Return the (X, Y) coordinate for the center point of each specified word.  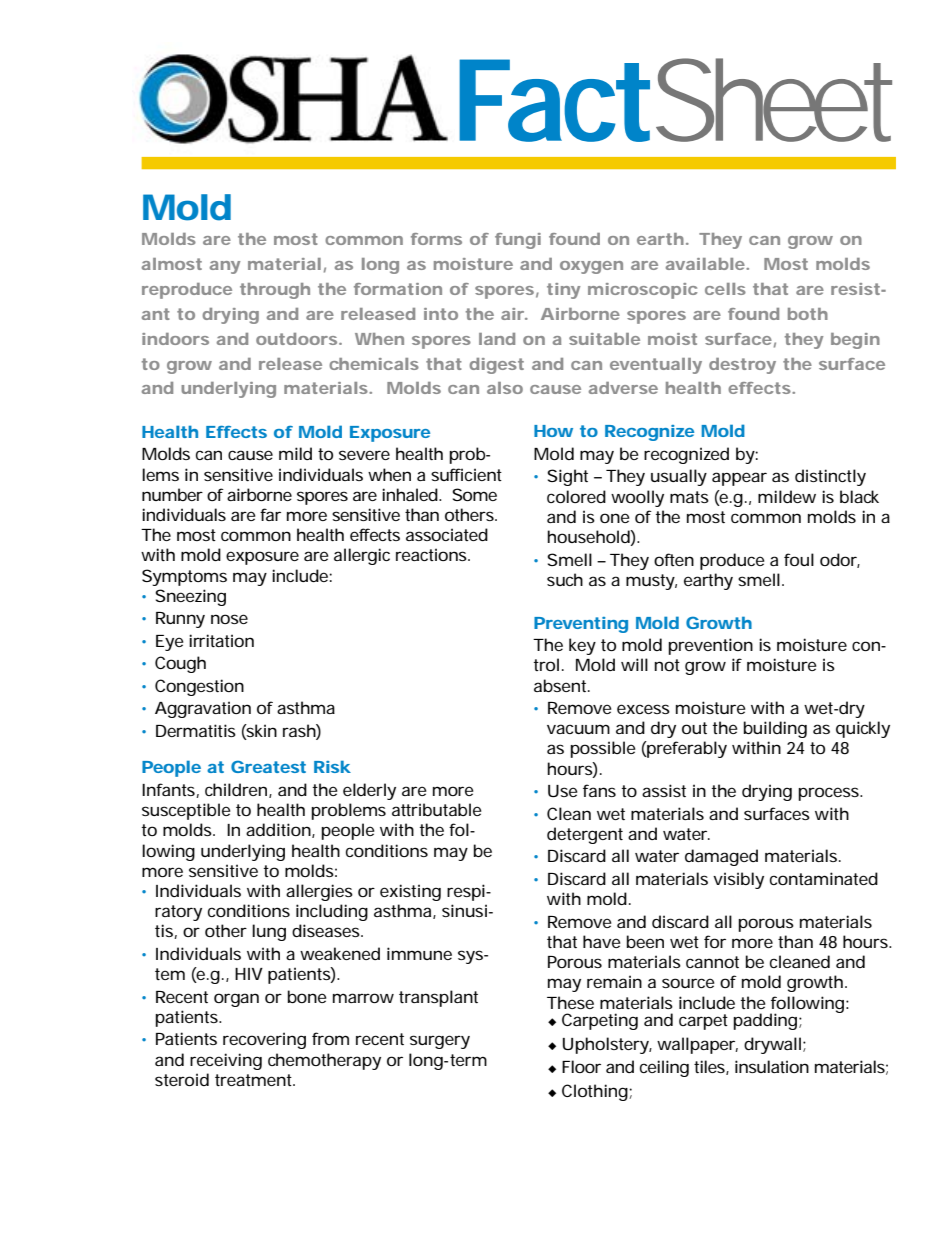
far (270, 514)
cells (725, 289)
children (236, 789)
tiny (563, 291)
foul (799, 559)
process (829, 794)
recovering (264, 1040)
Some (474, 494)
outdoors (296, 339)
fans (599, 790)
